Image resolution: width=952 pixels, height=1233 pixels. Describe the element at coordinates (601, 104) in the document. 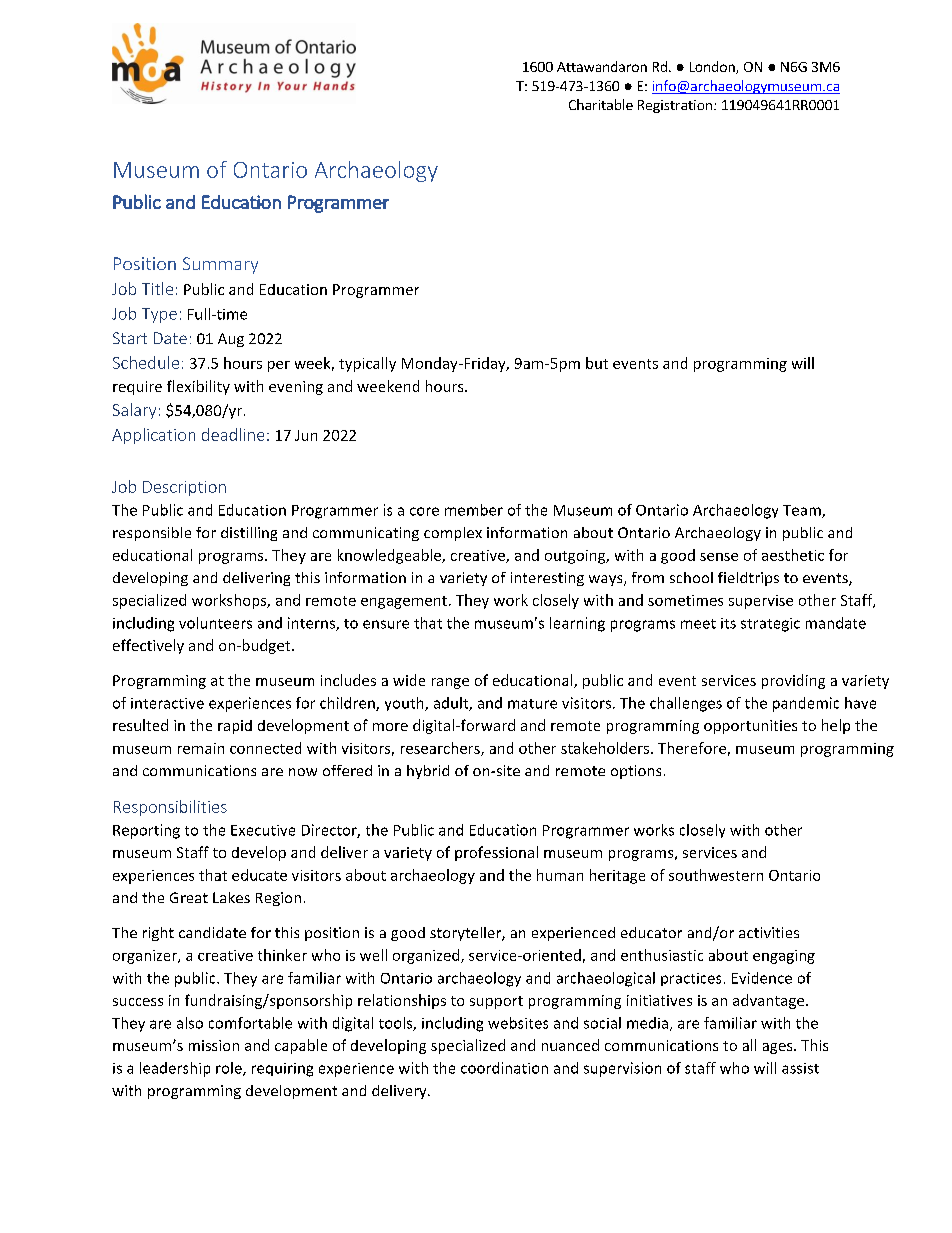

I see `Charitable` at that location.
